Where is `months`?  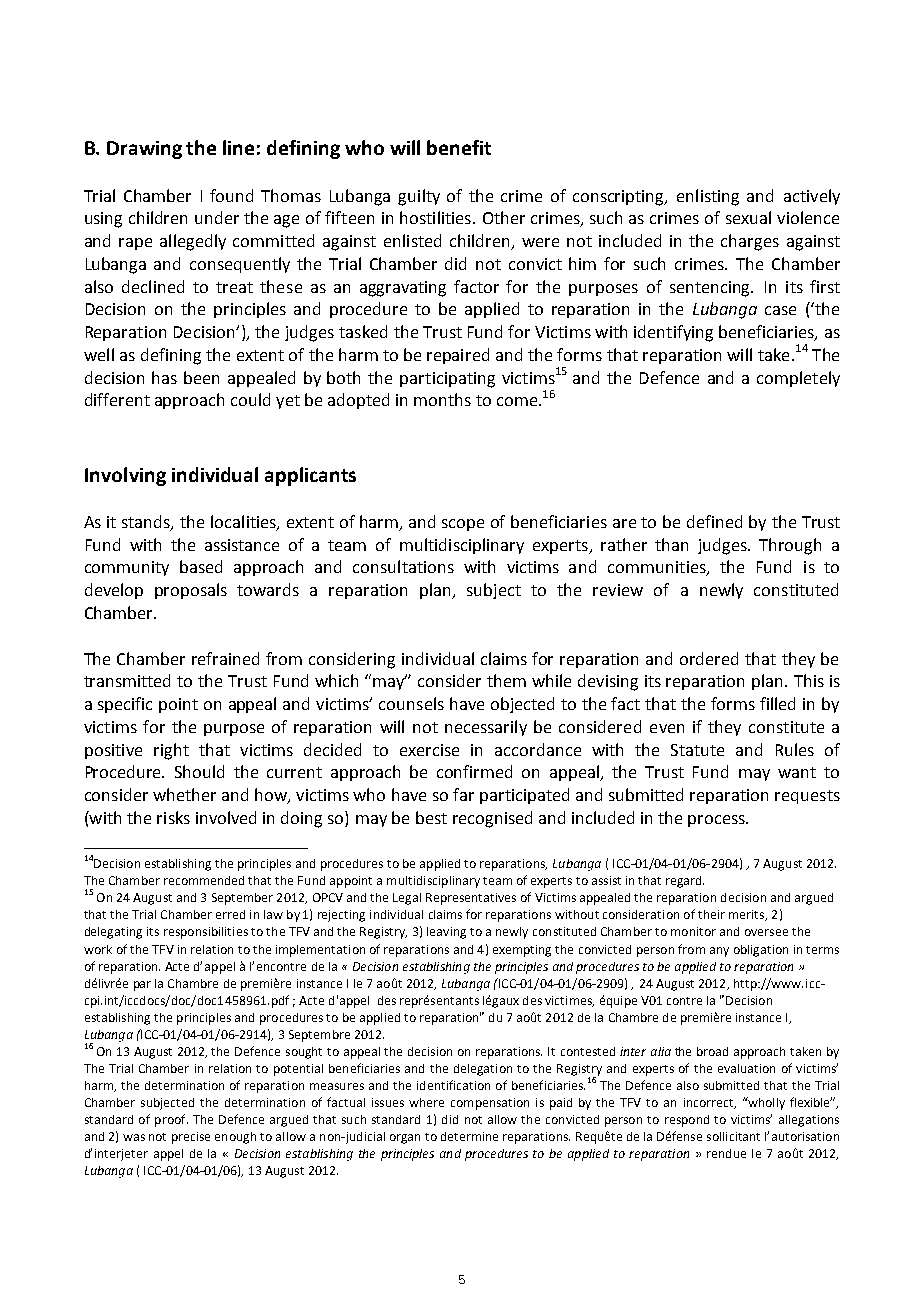 months is located at coordinates (442, 399).
